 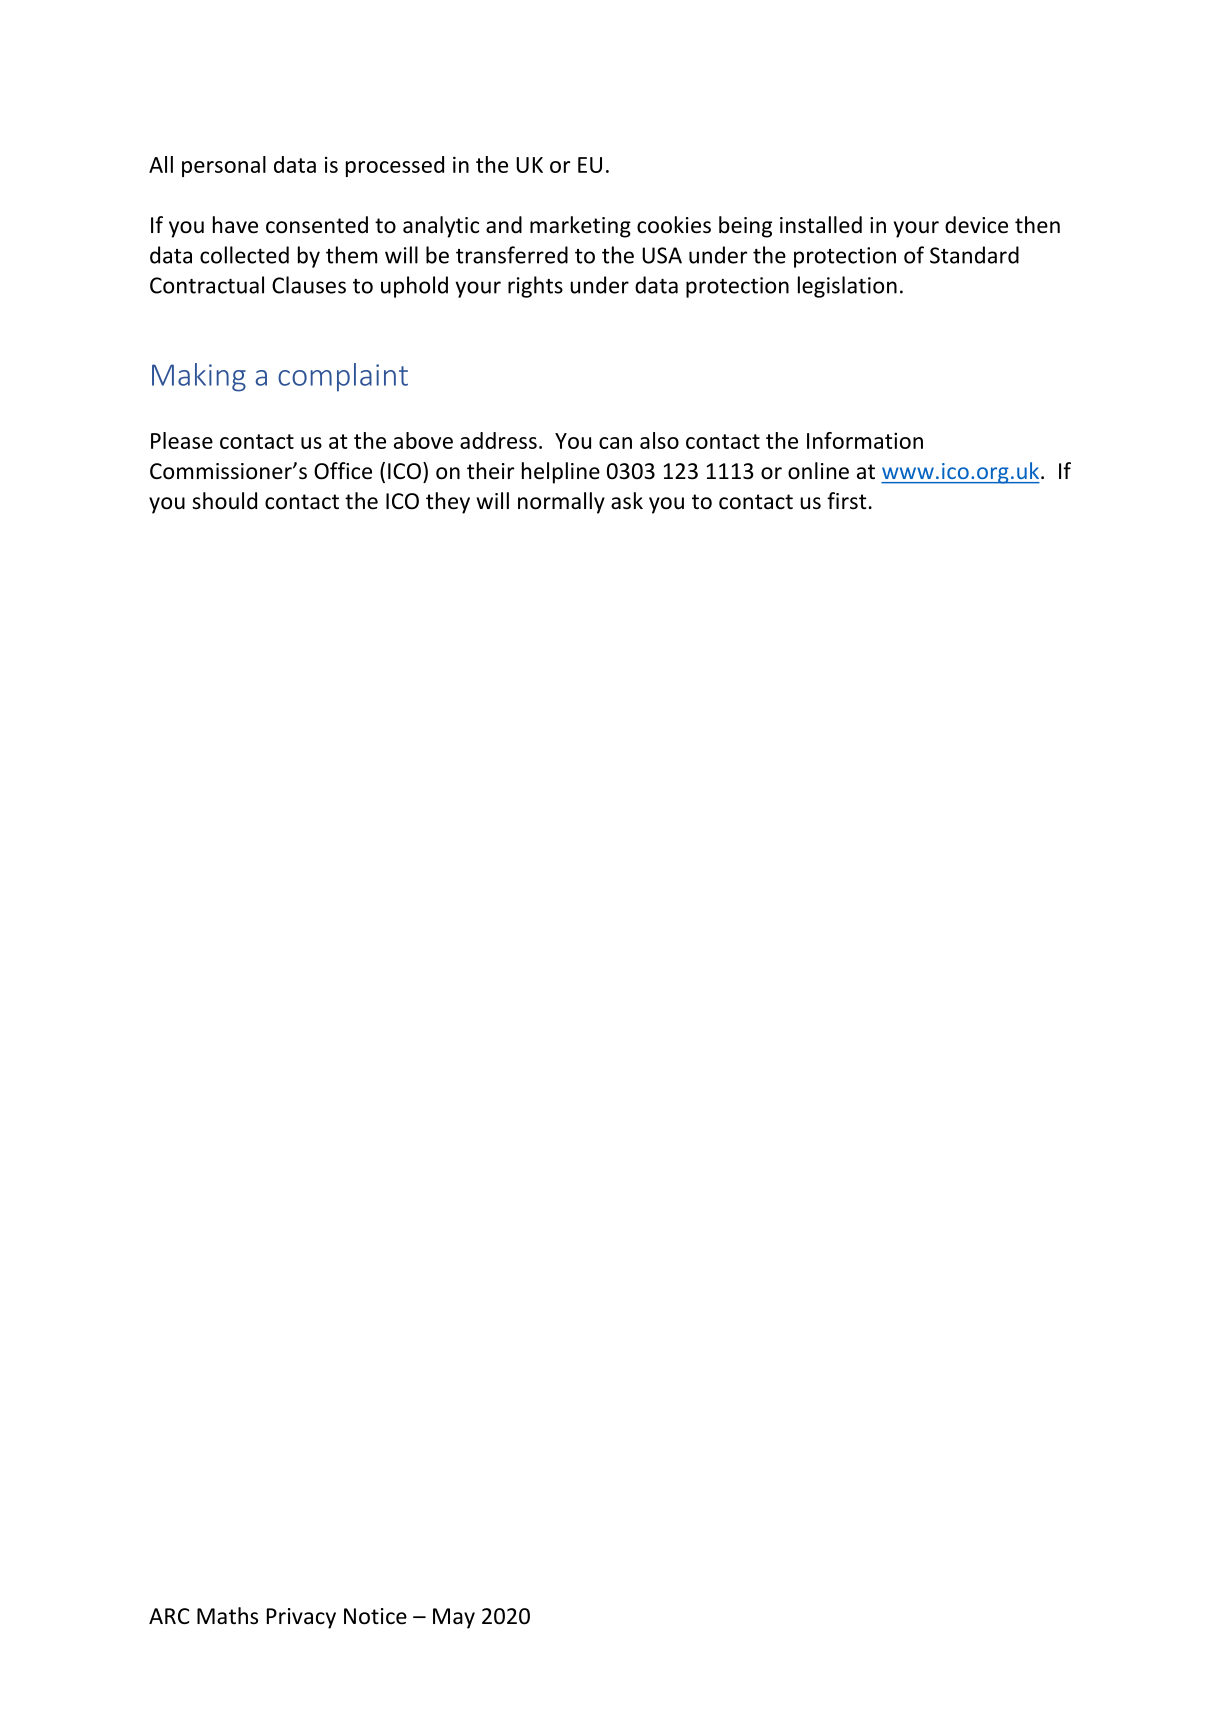 I want to click on they, so click(x=448, y=503).
